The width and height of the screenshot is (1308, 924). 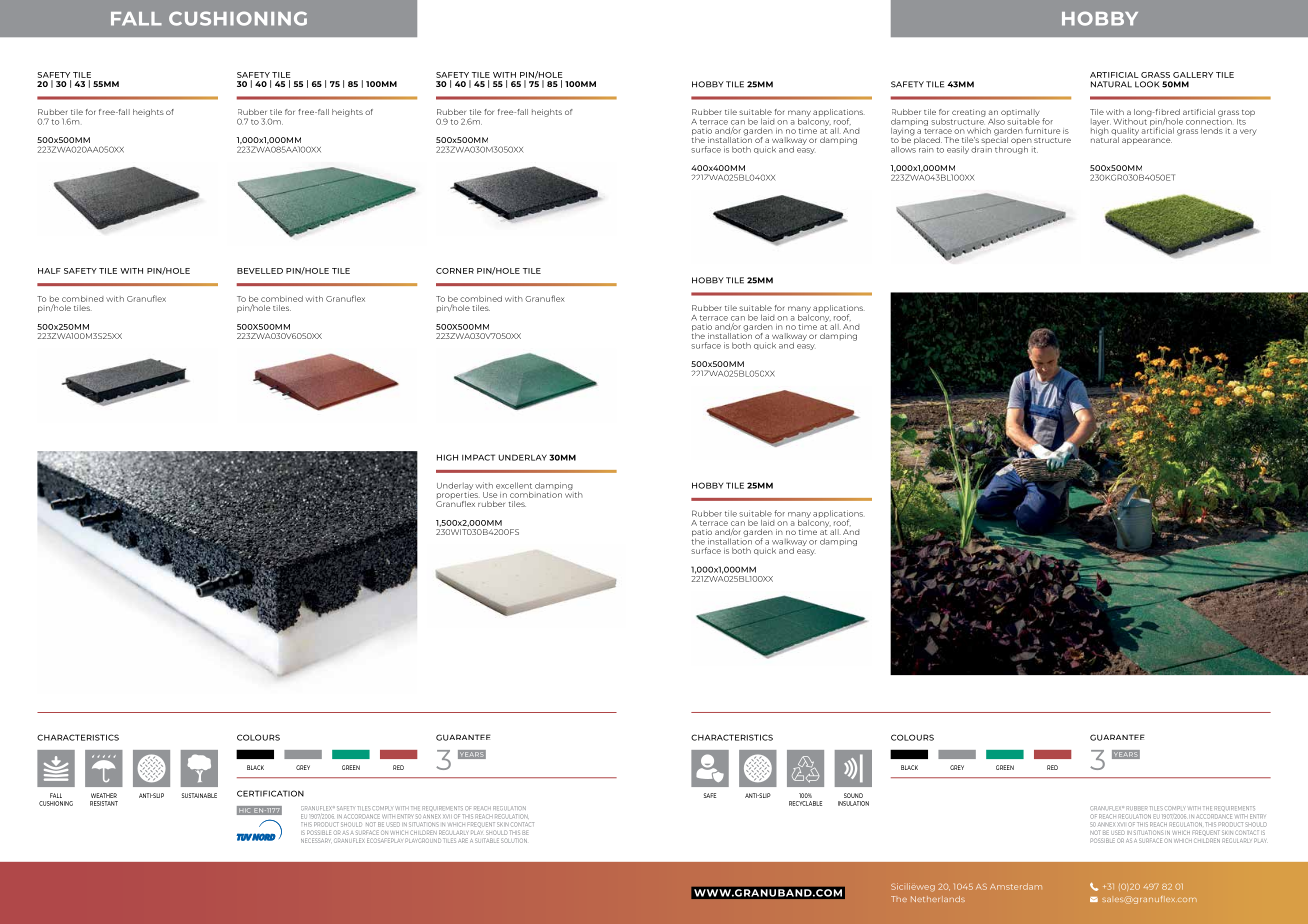 I want to click on properties, so click(x=457, y=495).
